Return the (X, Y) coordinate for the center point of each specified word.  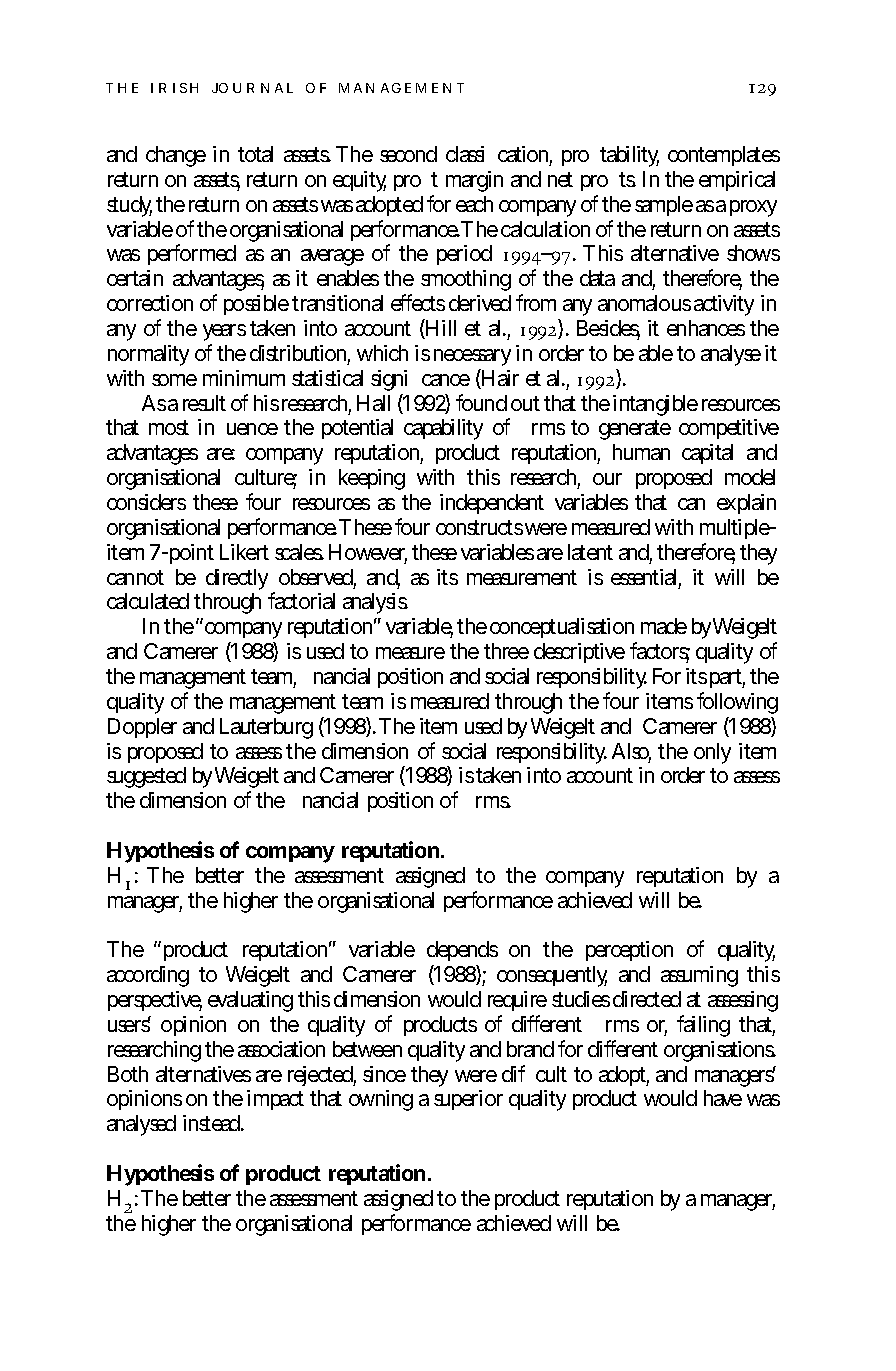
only (712, 753)
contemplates (724, 156)
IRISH (174, 88)
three (506, 651)
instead (212, 1123)
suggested (146, 777)
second (408, 154)
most (169, 427)
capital (707, 454)
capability (443, 429)
